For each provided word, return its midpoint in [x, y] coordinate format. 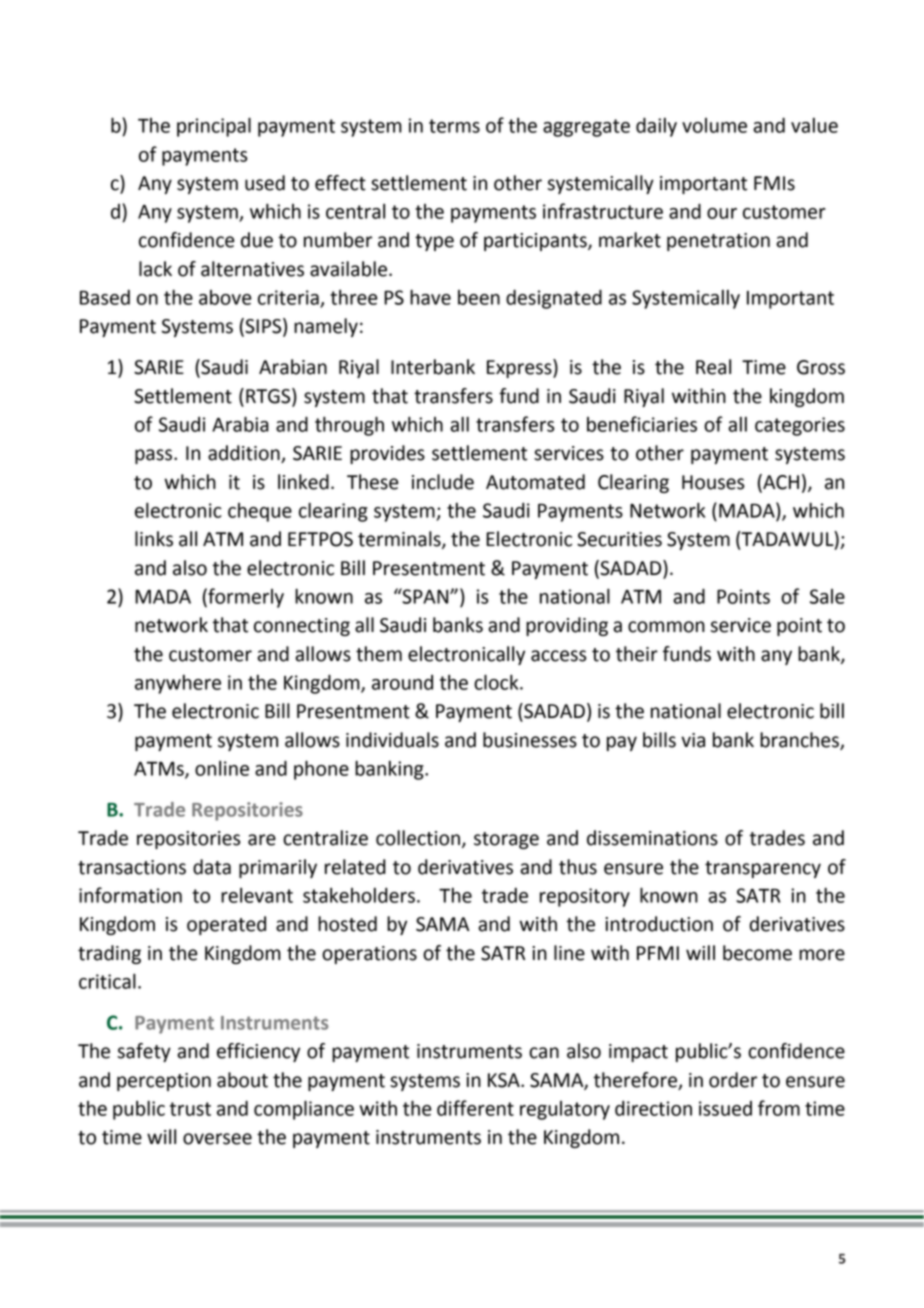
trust [190, 1109]
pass [155, 456]
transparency [763, 869]
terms [454, 126]
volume [714, 125]
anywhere [178, 684]
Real [713, 367]
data [212, 867]
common [666, 627]
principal [214, 127]
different [475, 1108]
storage [506, 840]
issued [725, 1108]
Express [520, 368]
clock [497, 682]
